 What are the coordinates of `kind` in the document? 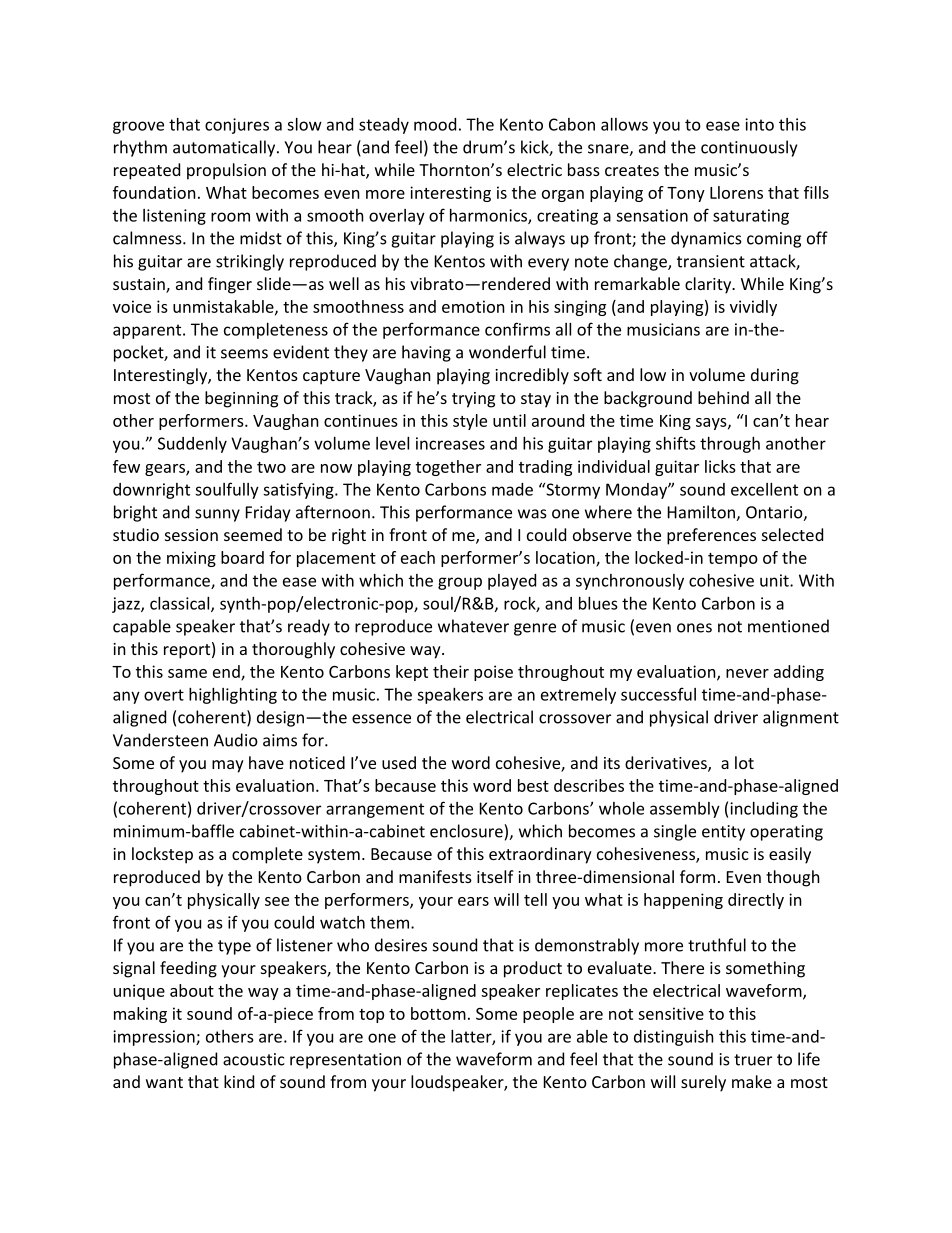 It's located at (239, 1081).
